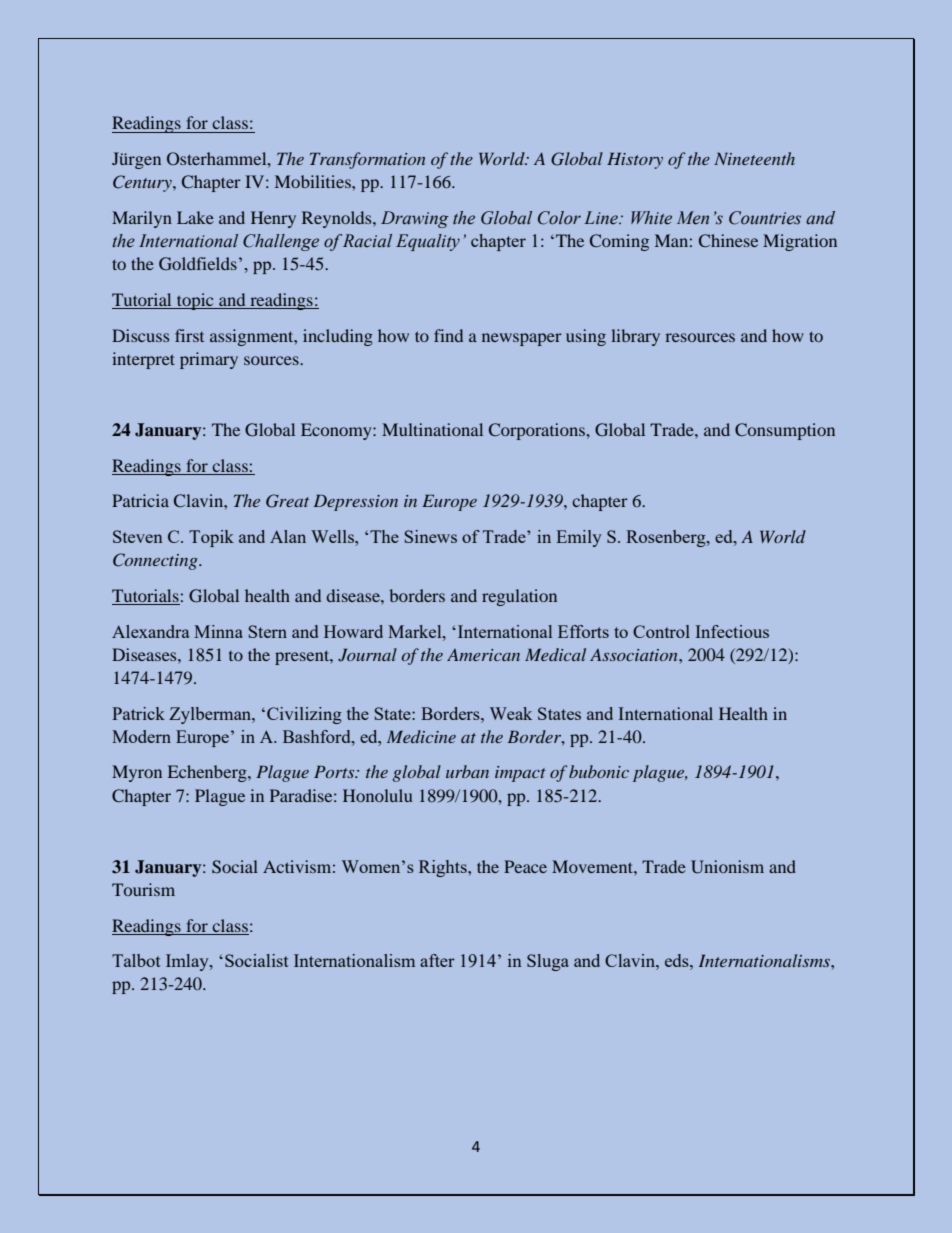 This screenshot has height=1233, width=952. I want to click on Rosenberg, so click(667, 538).
